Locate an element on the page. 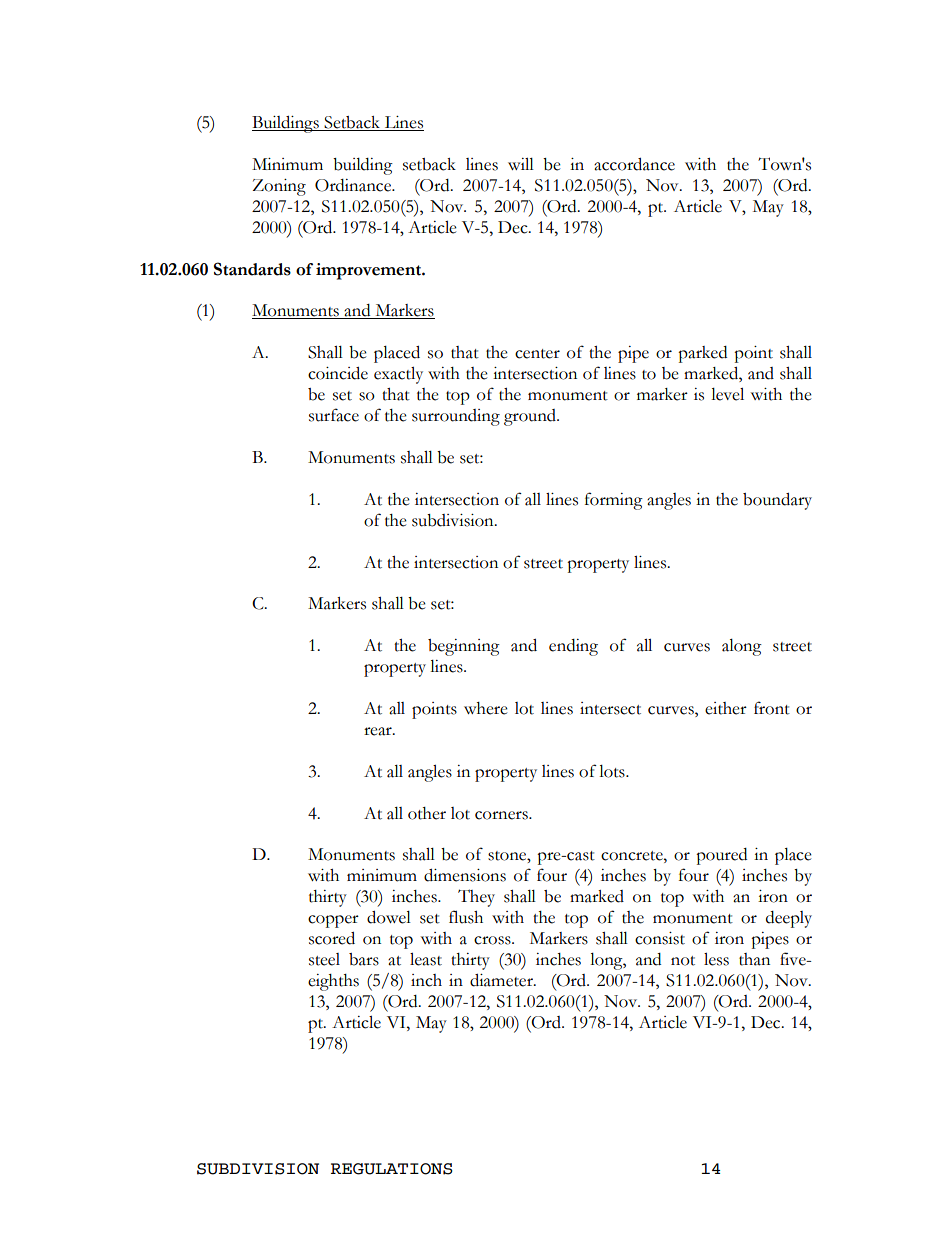 The height and width of the page is (1233, 952). surface is located at coordinates (334, 415).
